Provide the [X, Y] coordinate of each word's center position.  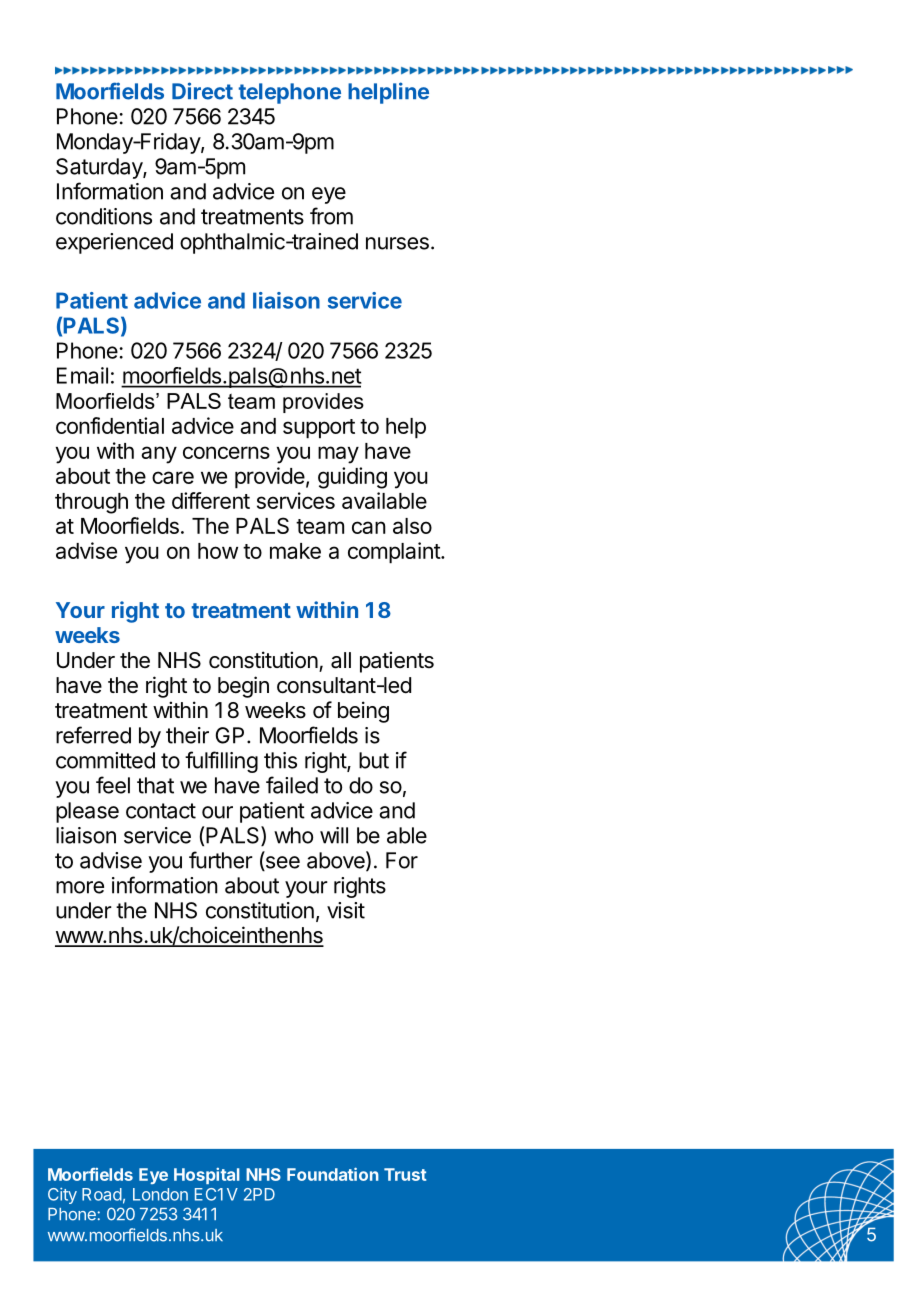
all [341, 660]
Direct [202, 91]
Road [102, 1194]
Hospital [207, 1176]
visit [346, 910]
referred [93, 735]
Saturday [100, 168]
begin [243, 687]
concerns [226, 452]
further [221, 860]
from [331, 216]
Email [82, 375]
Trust [405, 1174]
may [338, 455]
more [80, 887]
